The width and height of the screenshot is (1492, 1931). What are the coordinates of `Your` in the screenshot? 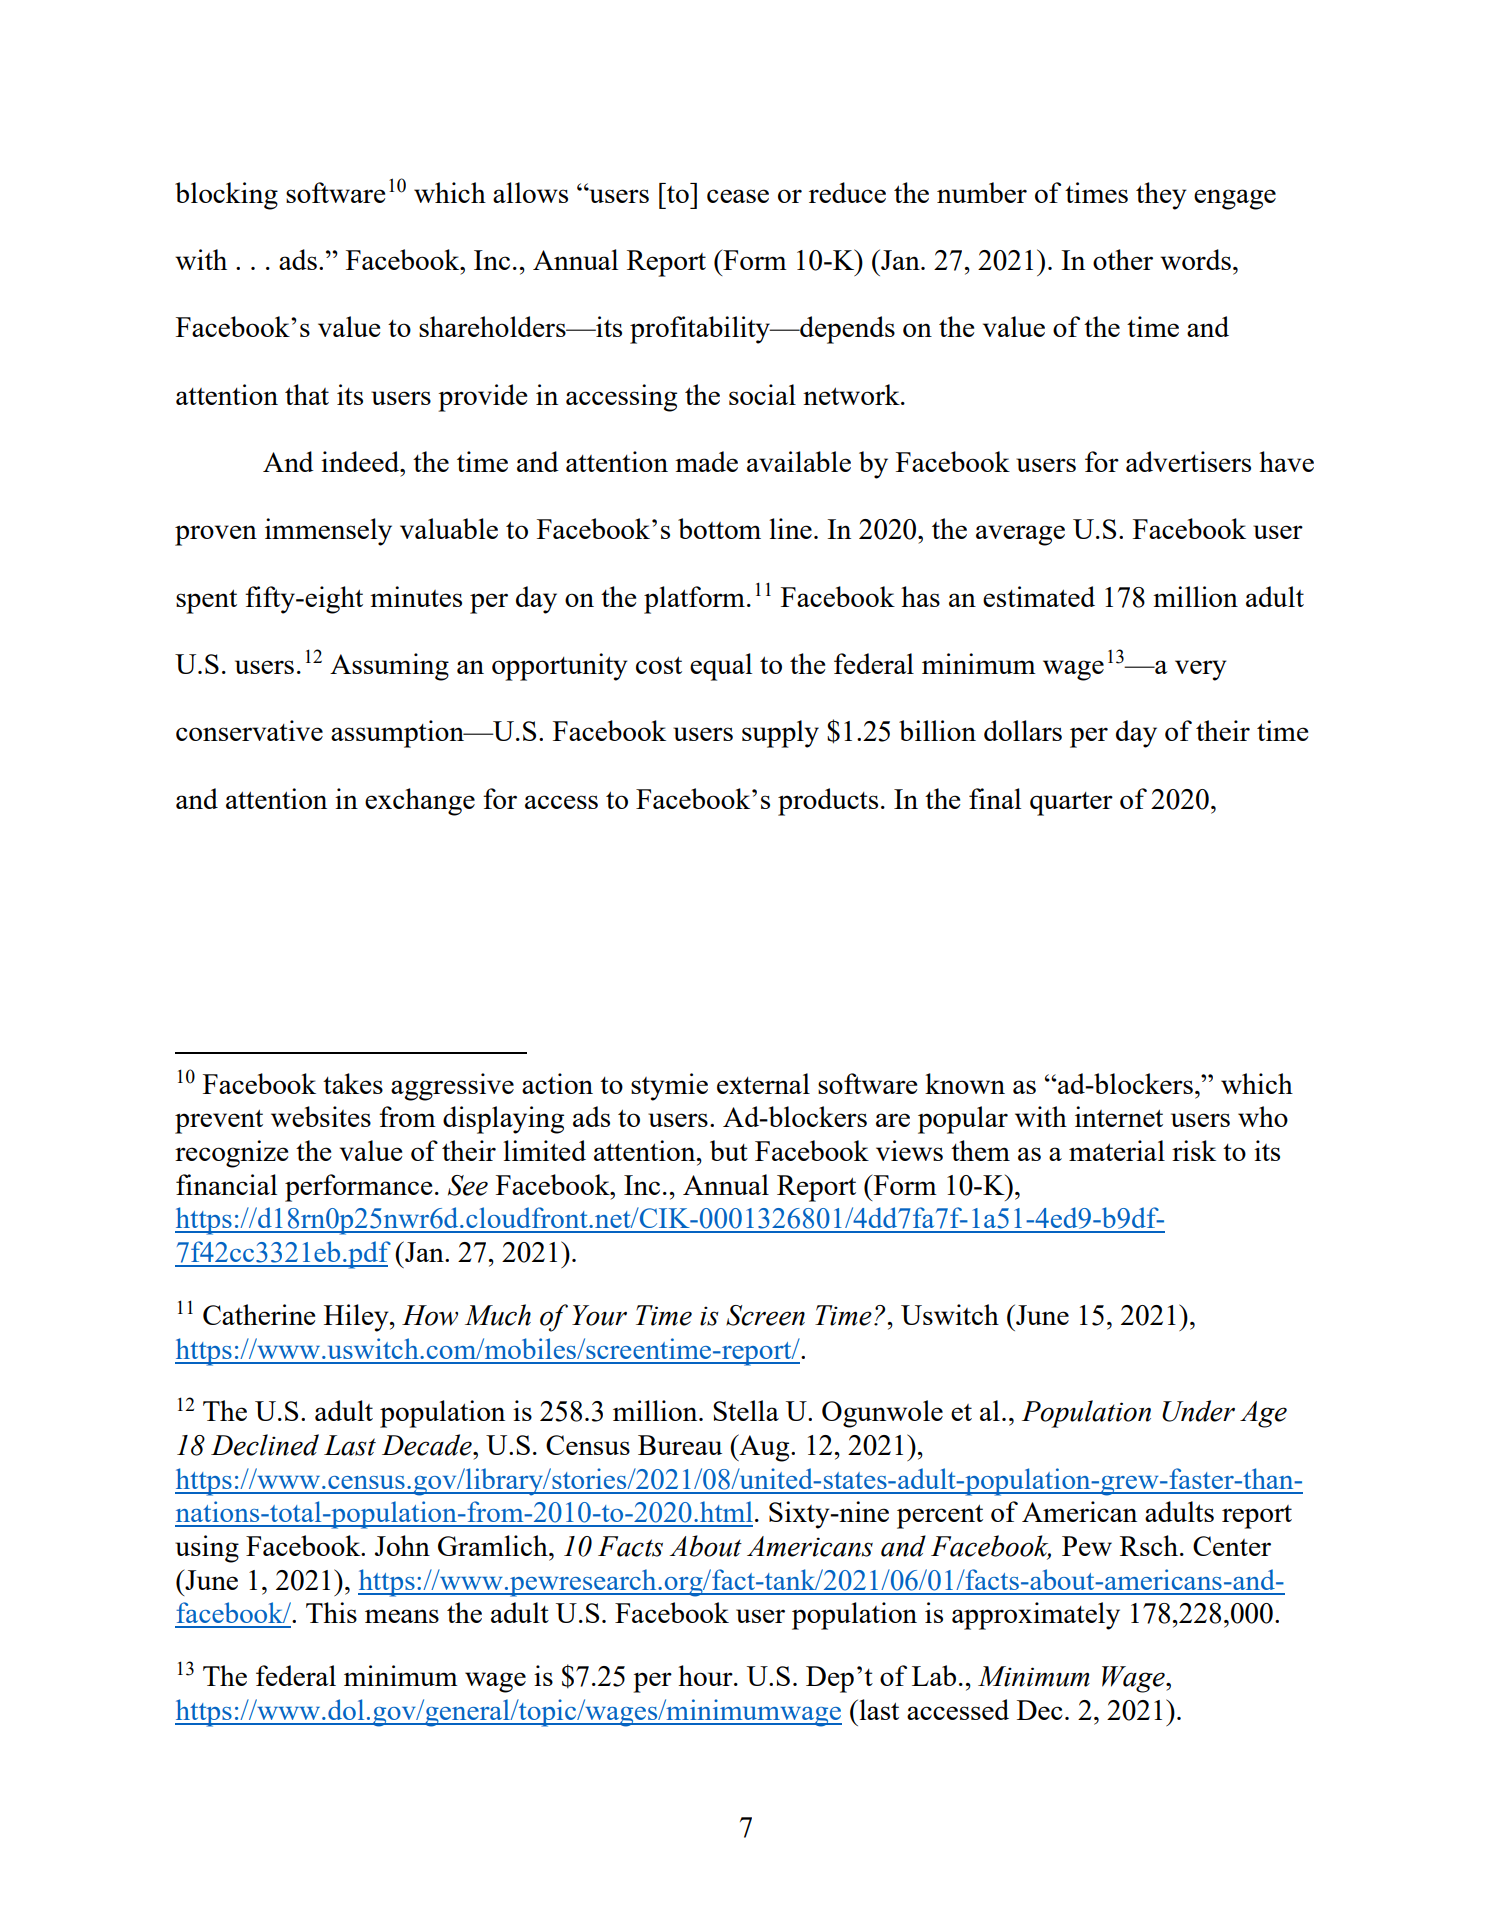 It's located at (599, 1315).
